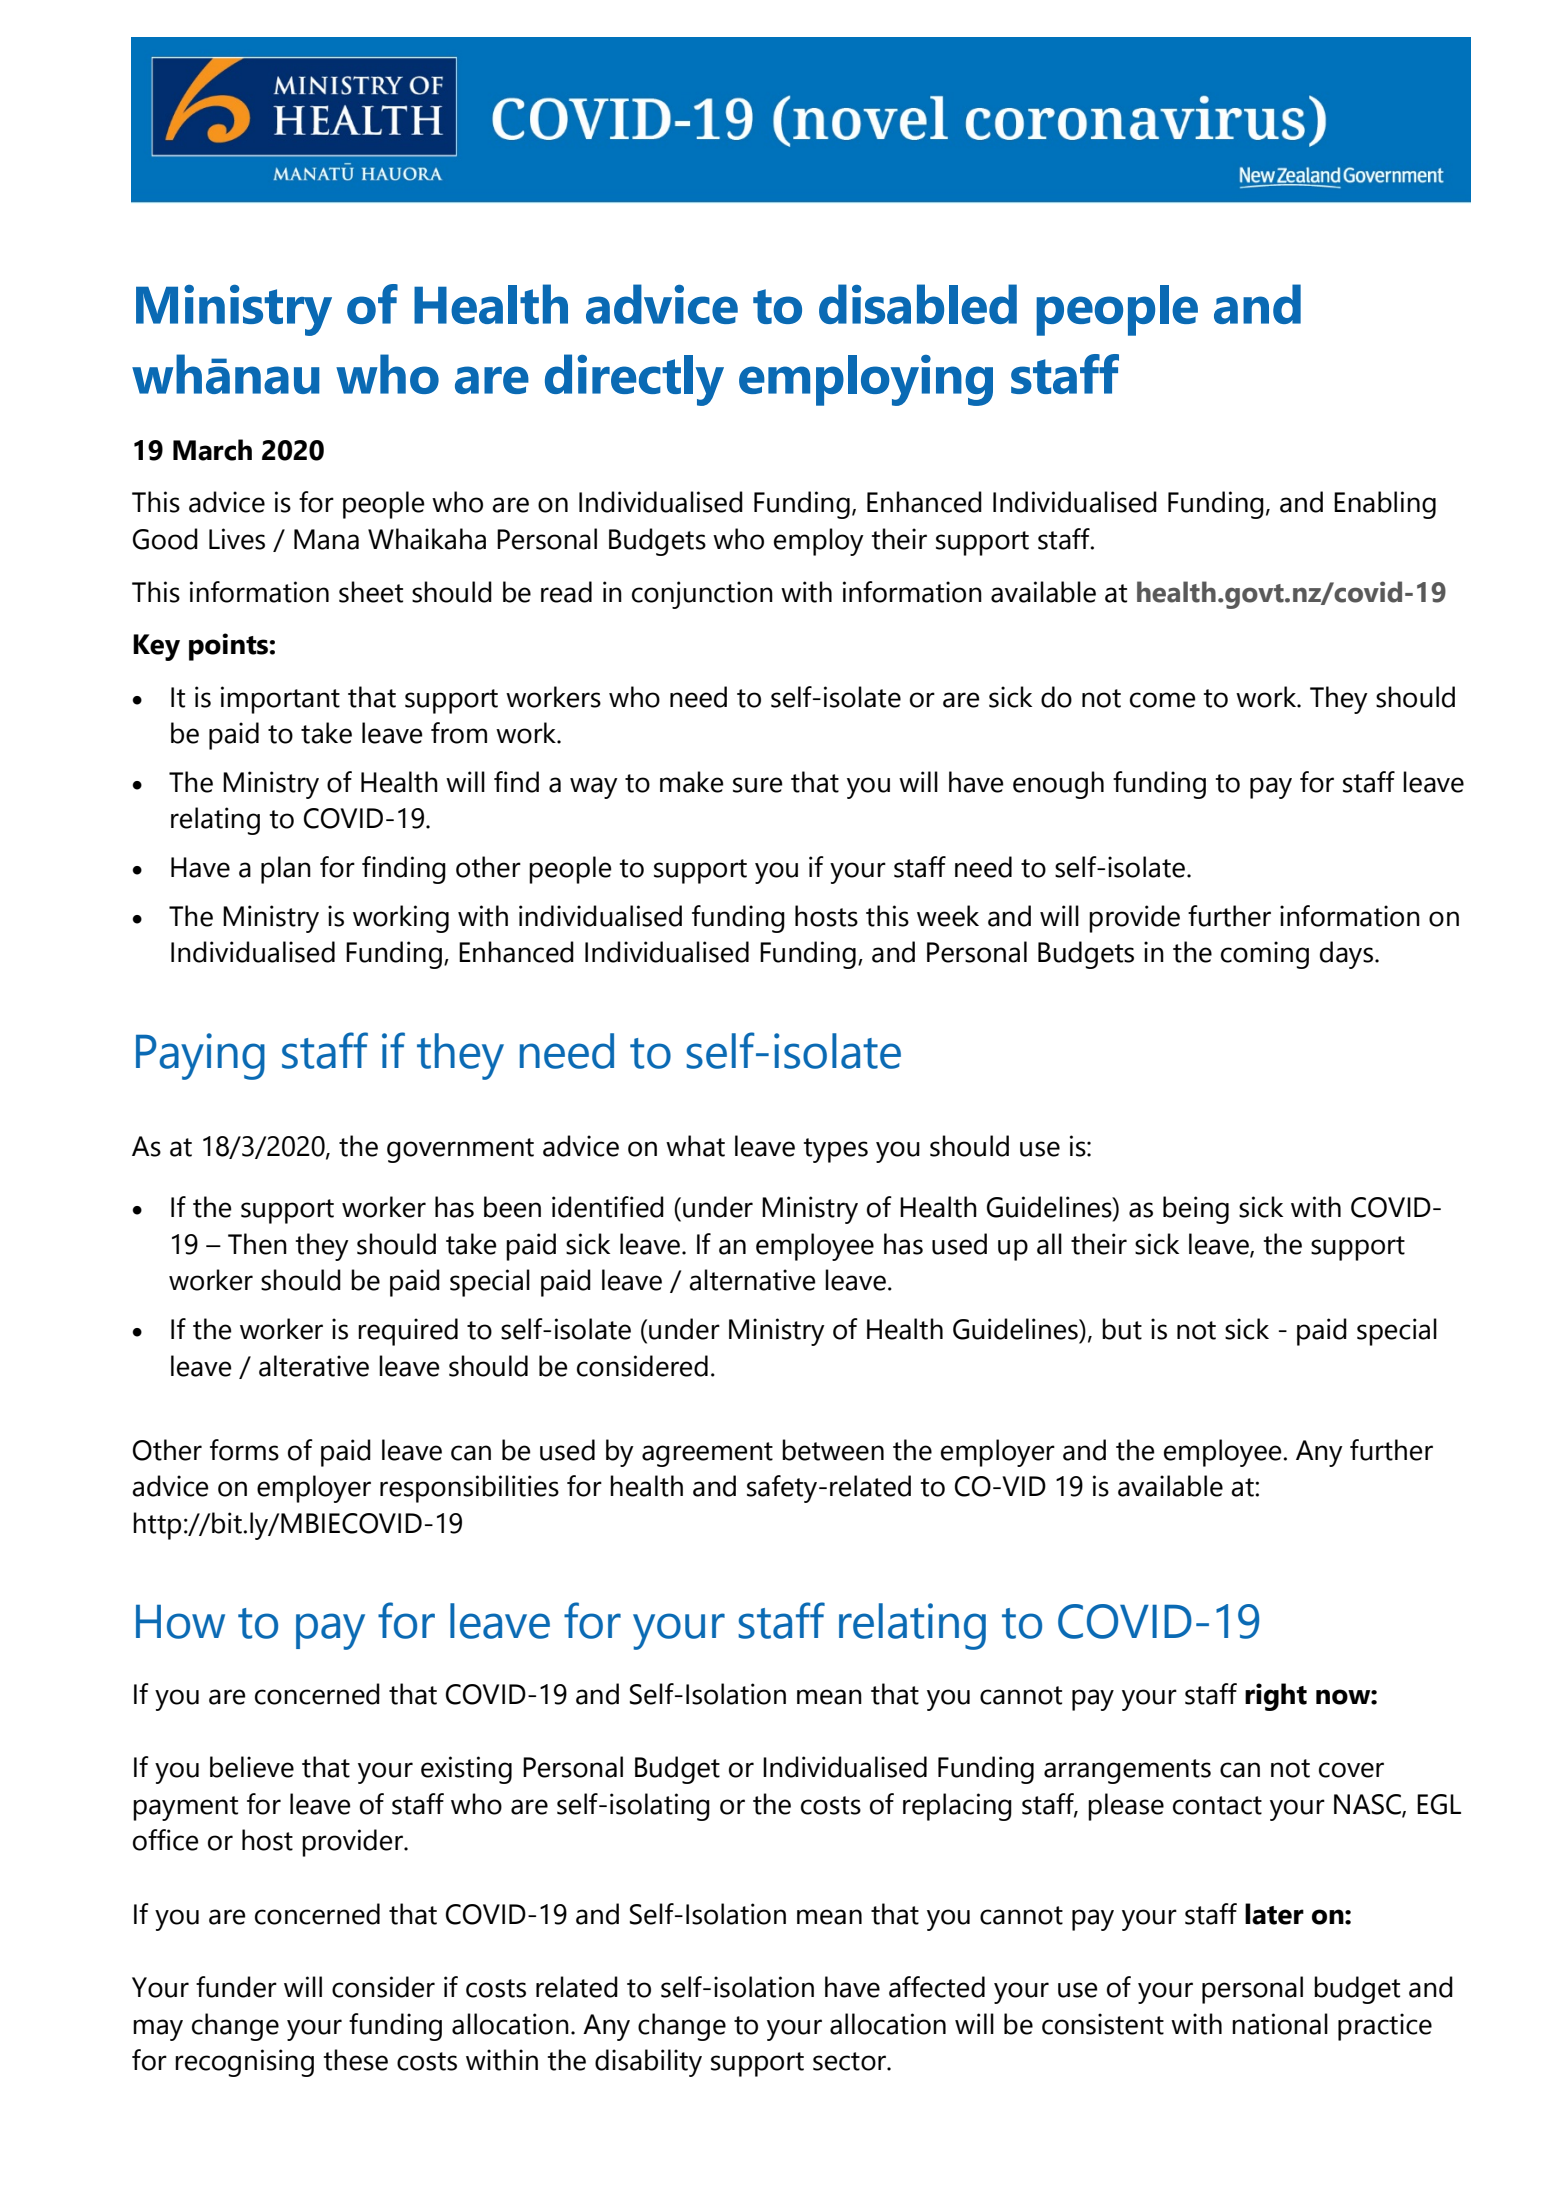 The image size is (1565, 2212). I want to click on replacing, so click(957, 1807).
